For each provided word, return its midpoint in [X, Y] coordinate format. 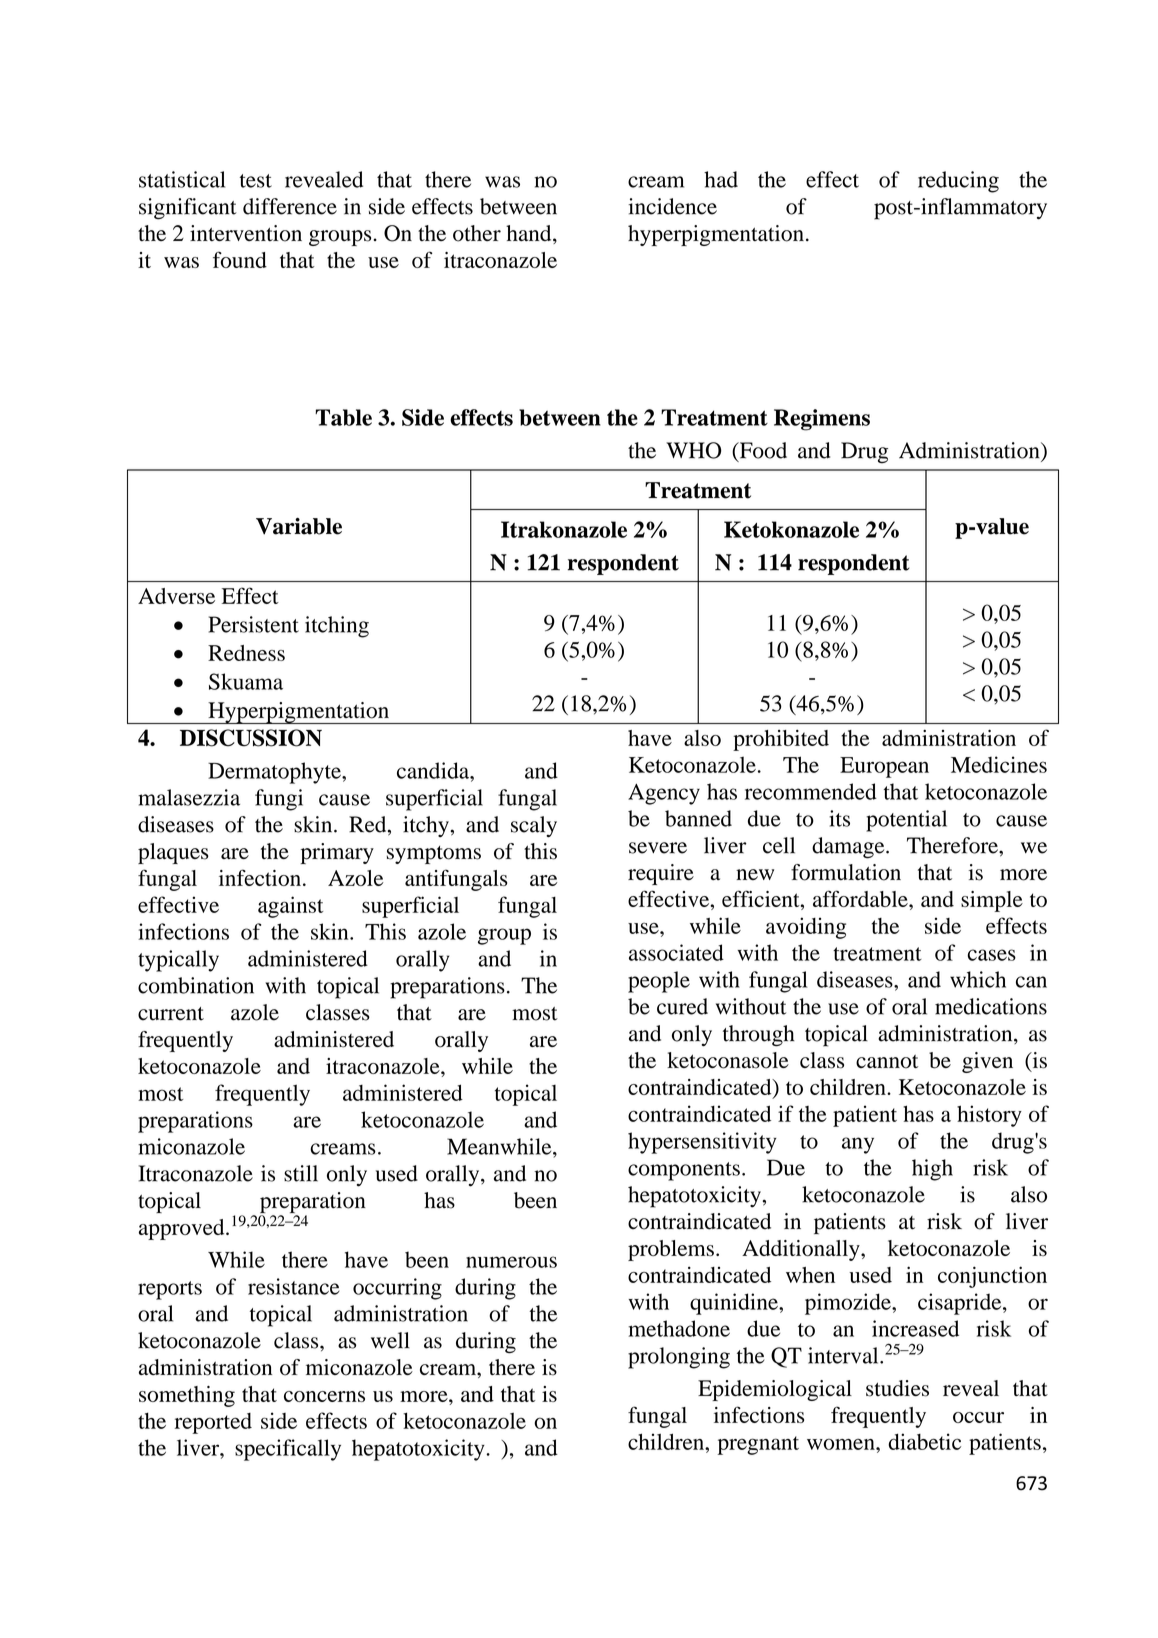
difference [290, 206]
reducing [958, 182]
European [884, 767]
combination [196, 985]
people [659, 982]
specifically [288, 1450]
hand [530, 234]
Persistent [254, 624]
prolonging [679, 1358]
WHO [693, 450]
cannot [887, 1062]
